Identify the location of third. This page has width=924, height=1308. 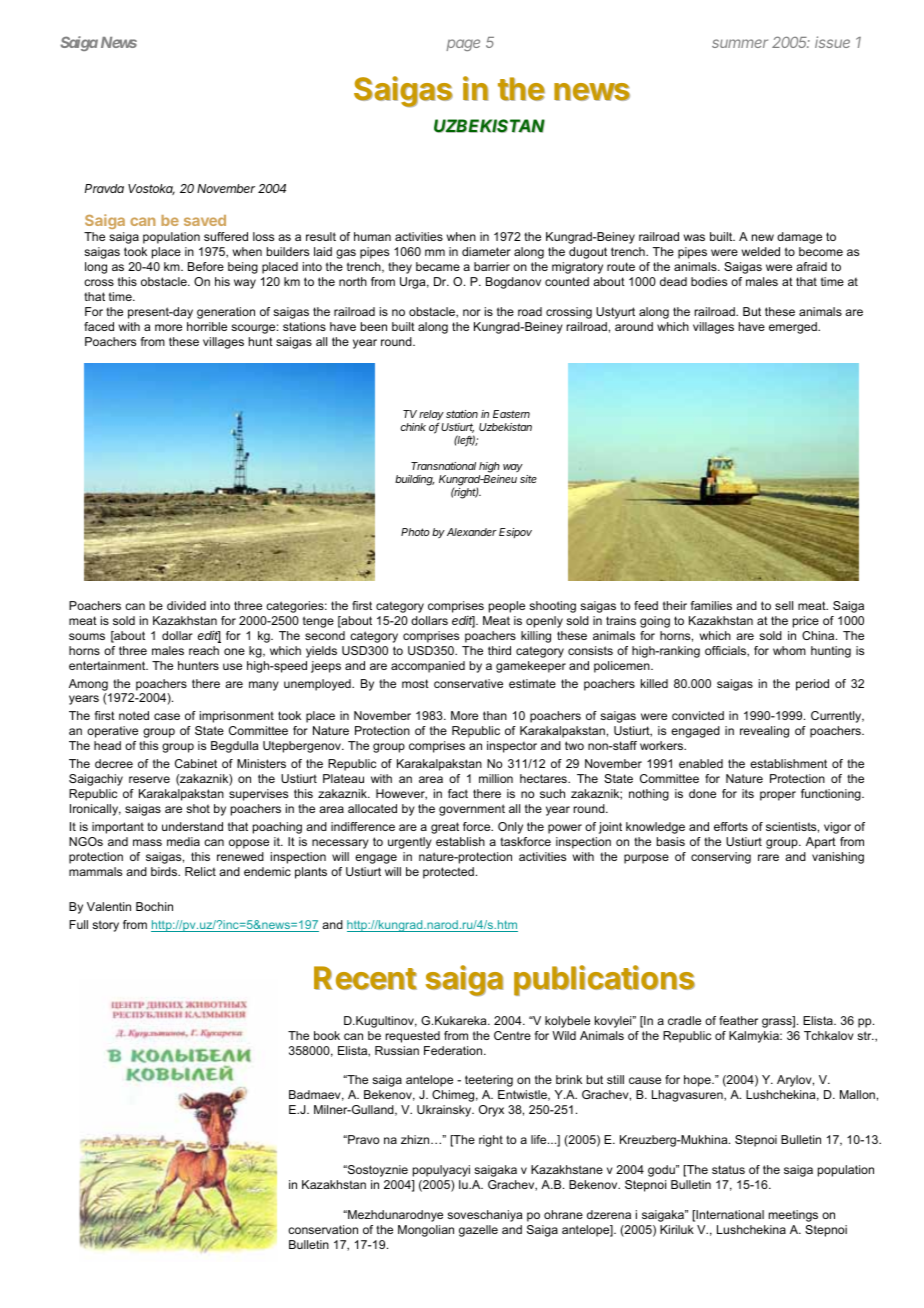
(499, 650).
